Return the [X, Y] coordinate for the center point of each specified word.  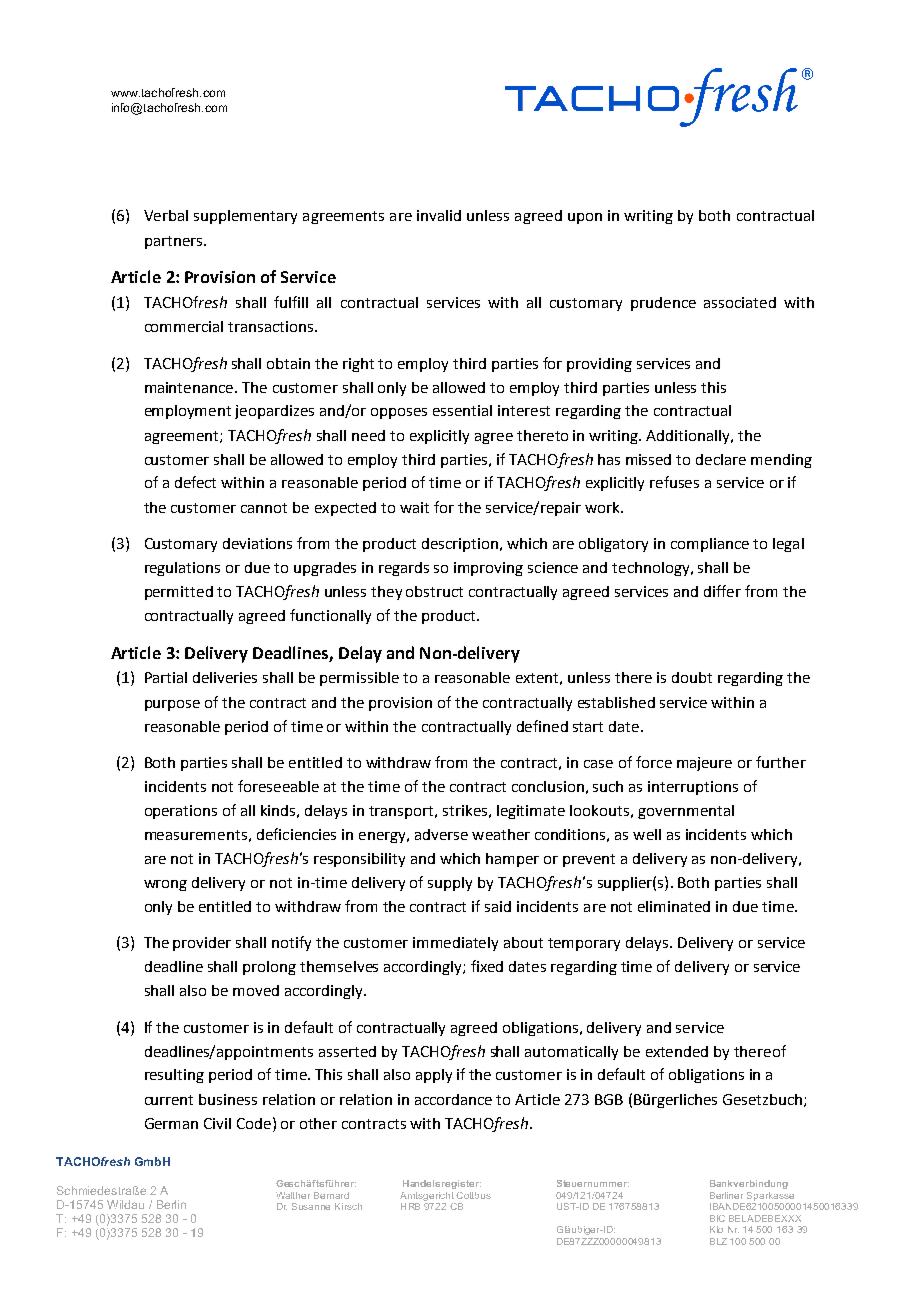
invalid [439, 215]
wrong [165, 885]
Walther [293, 1195]
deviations [257, 543]
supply [450, 884]
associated [740, 302]
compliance [710, 545]
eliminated [674, 906]
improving [488, 569]
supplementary [245, 217]
